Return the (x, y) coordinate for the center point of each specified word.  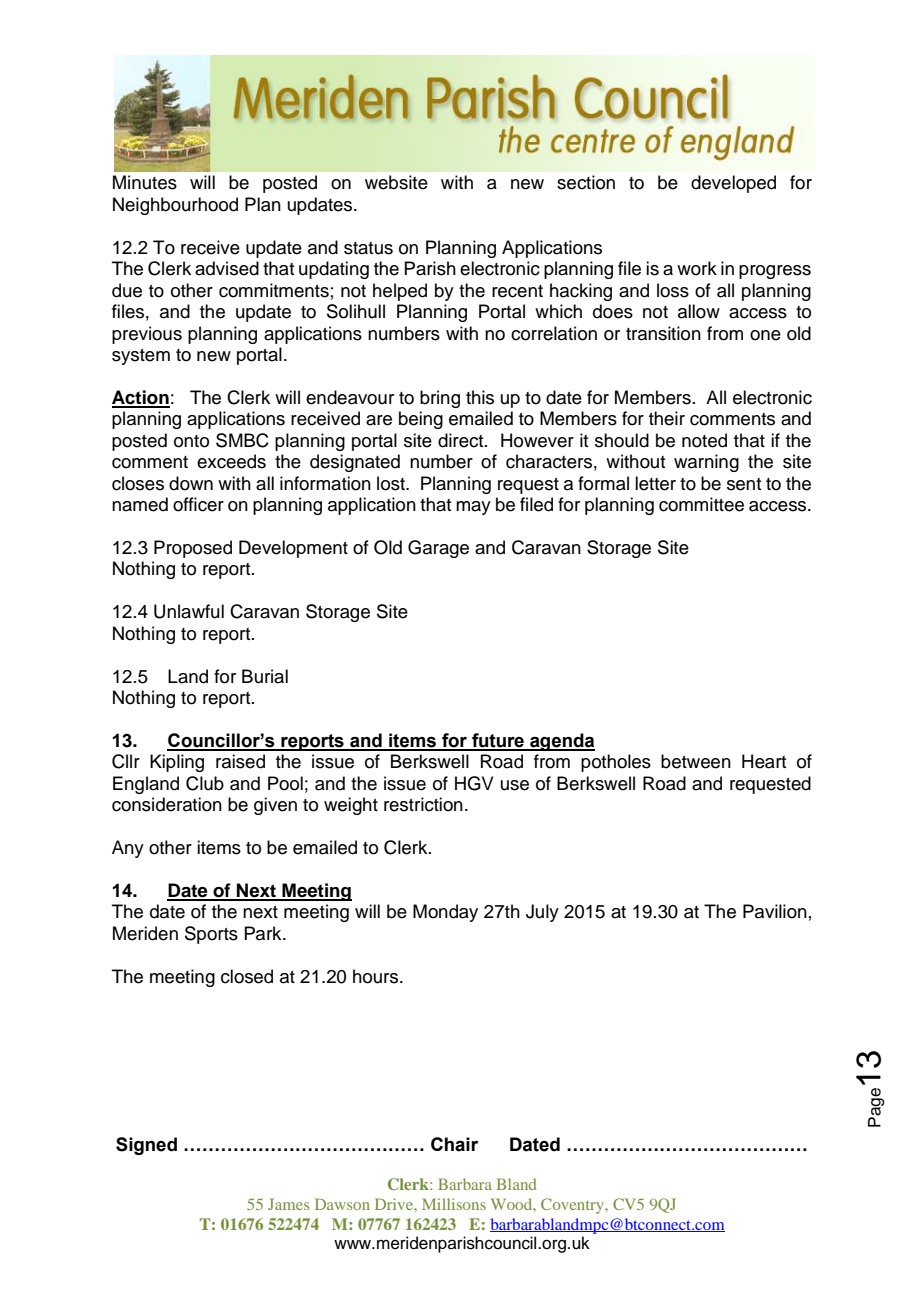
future (498, 741)
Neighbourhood (175, 206)
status (368, 248)
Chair (454, 1144)
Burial (265, 676)
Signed (146, 1146)
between (696, 761)
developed (733, 184)
